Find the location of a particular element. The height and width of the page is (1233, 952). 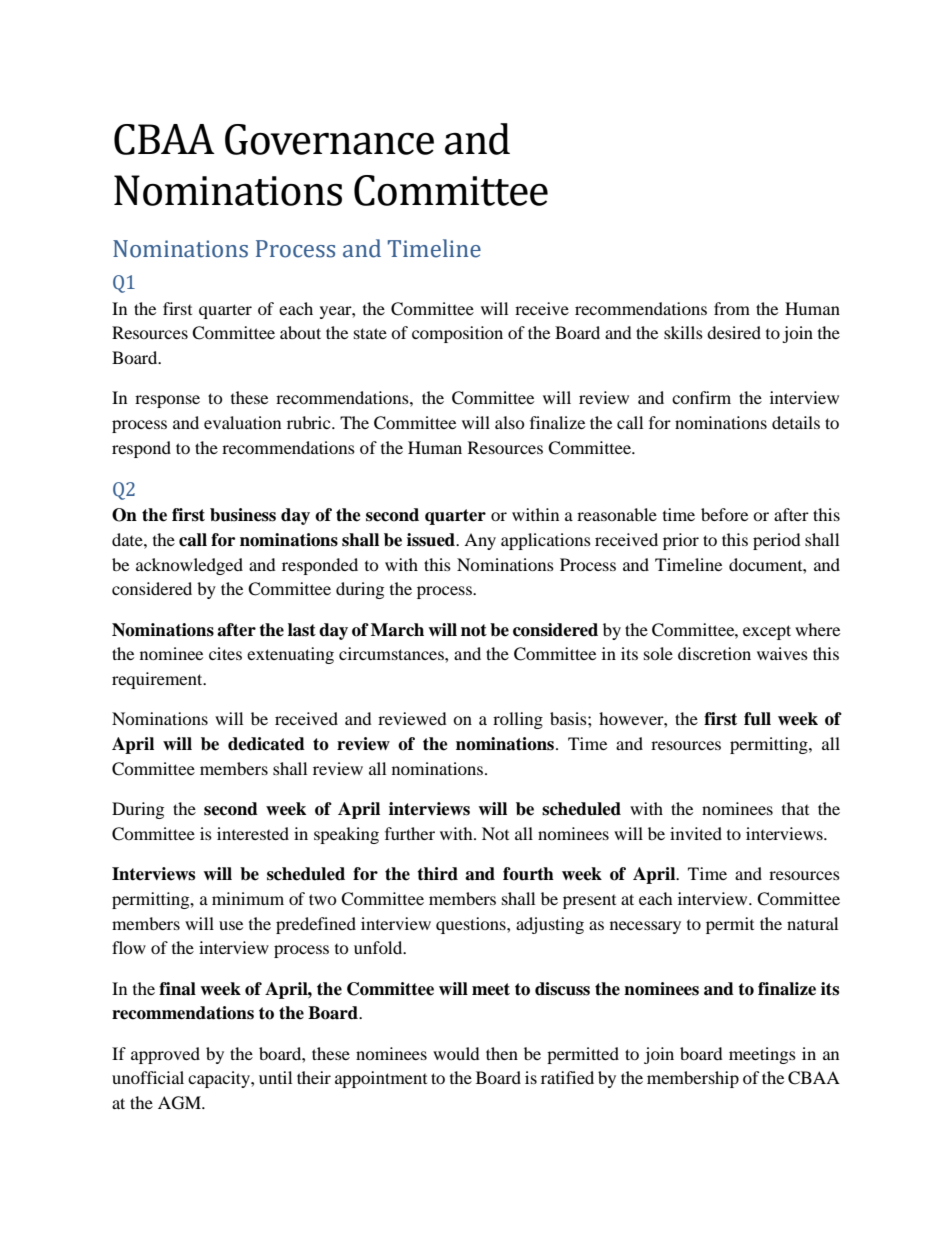

third is located at coordinates (437, 874).
